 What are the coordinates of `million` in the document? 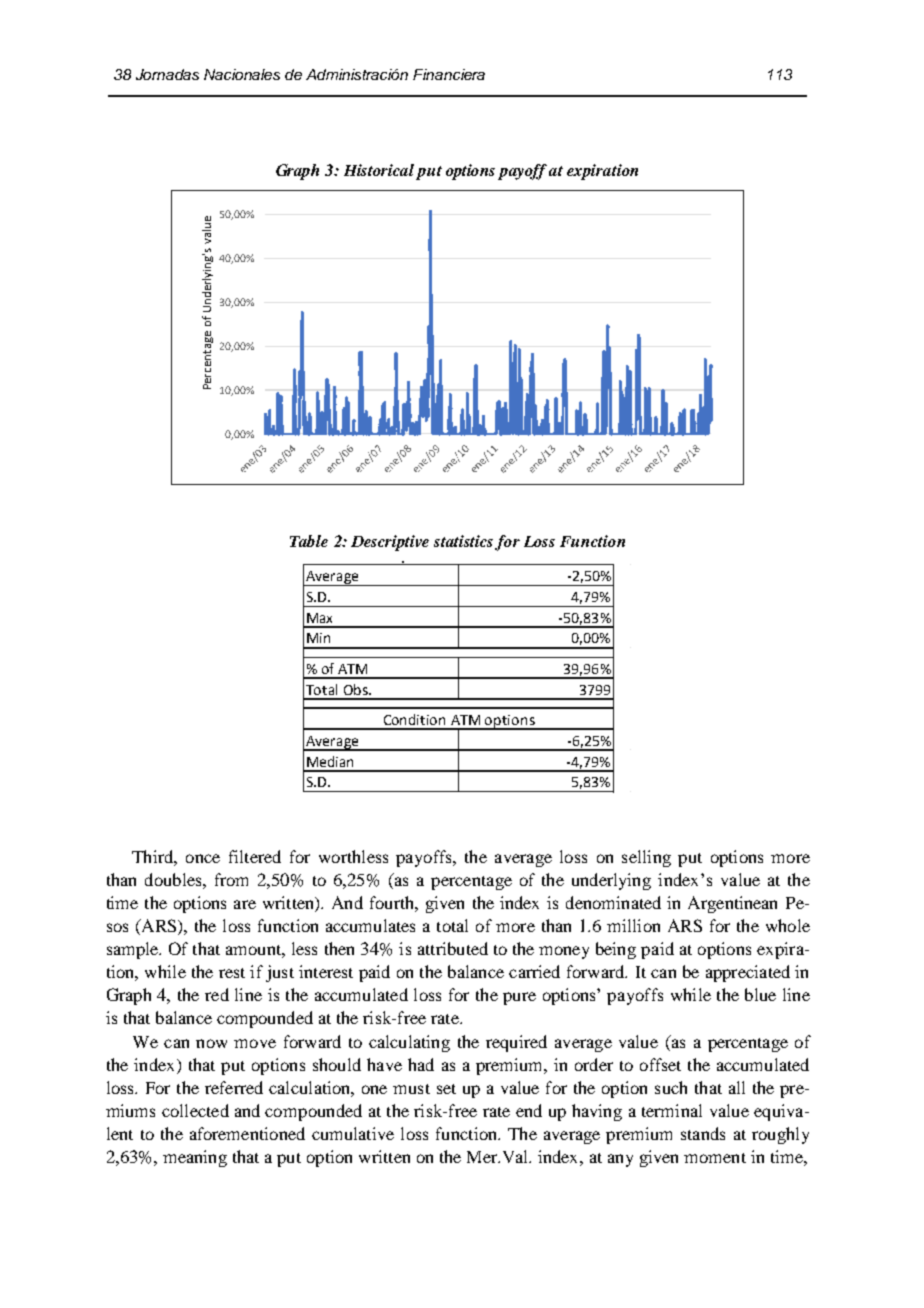 It's located at (633, 925).
